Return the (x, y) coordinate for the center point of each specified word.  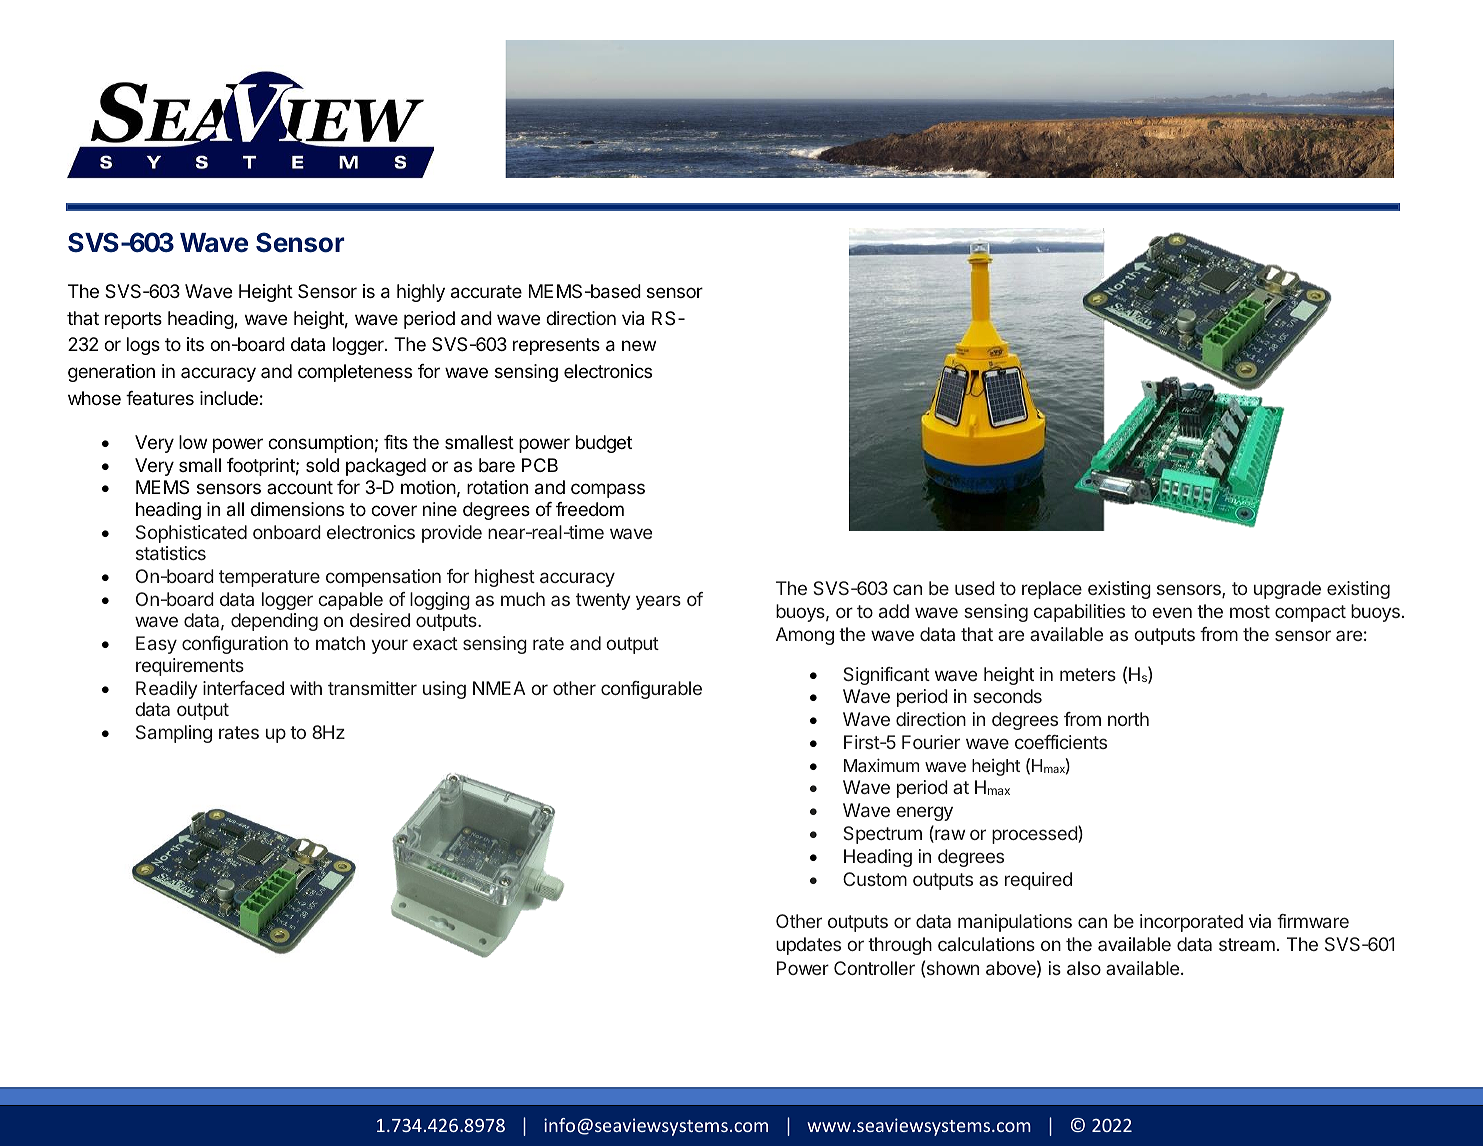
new (639, 345)
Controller (874, 968)
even (1172, 612)
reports (133, 320)
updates (808, 946)
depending (274, 622)
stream (1247, 944)
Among (805, 636)
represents (556, 346)
